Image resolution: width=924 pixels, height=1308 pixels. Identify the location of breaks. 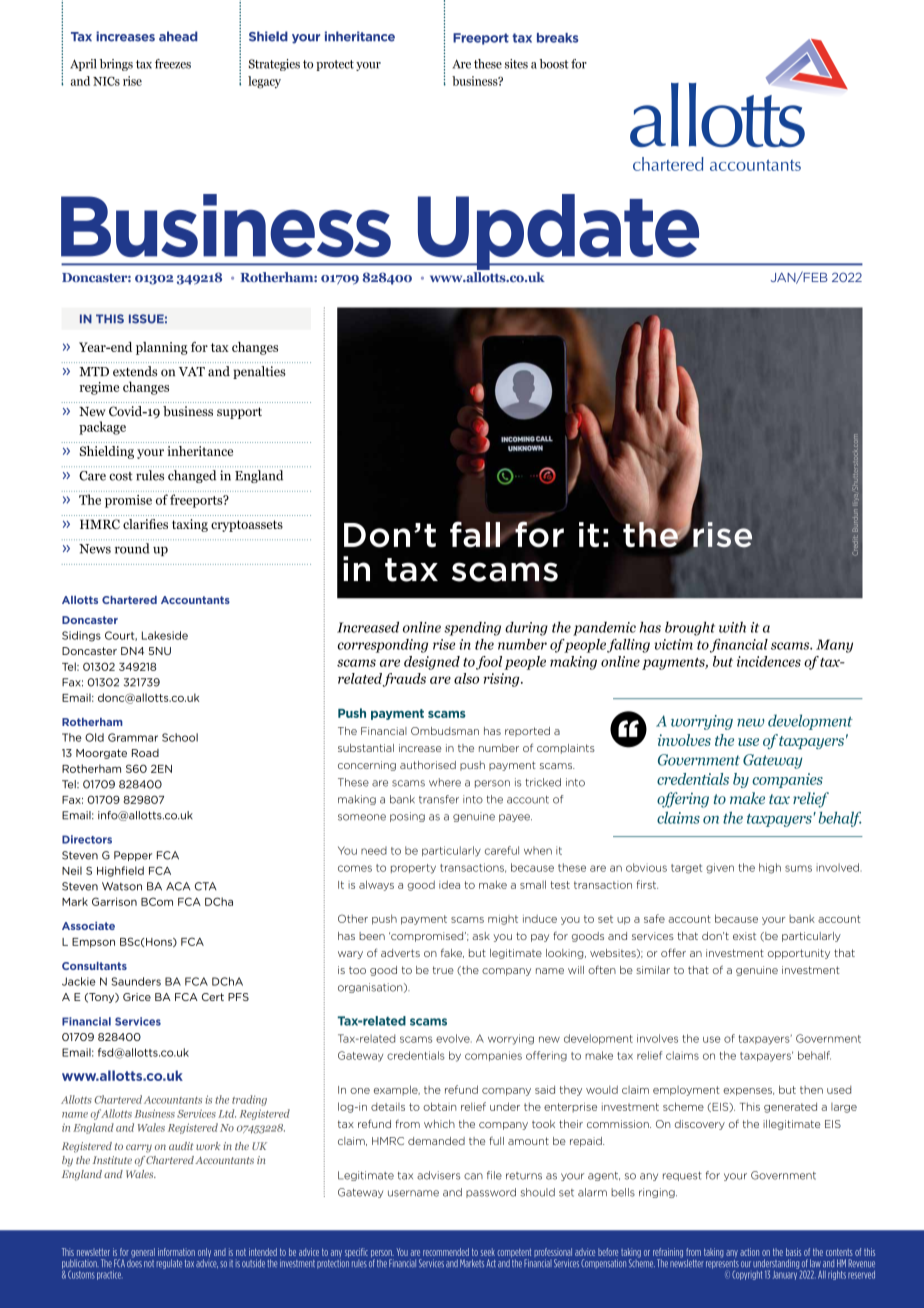
(558, 38).
